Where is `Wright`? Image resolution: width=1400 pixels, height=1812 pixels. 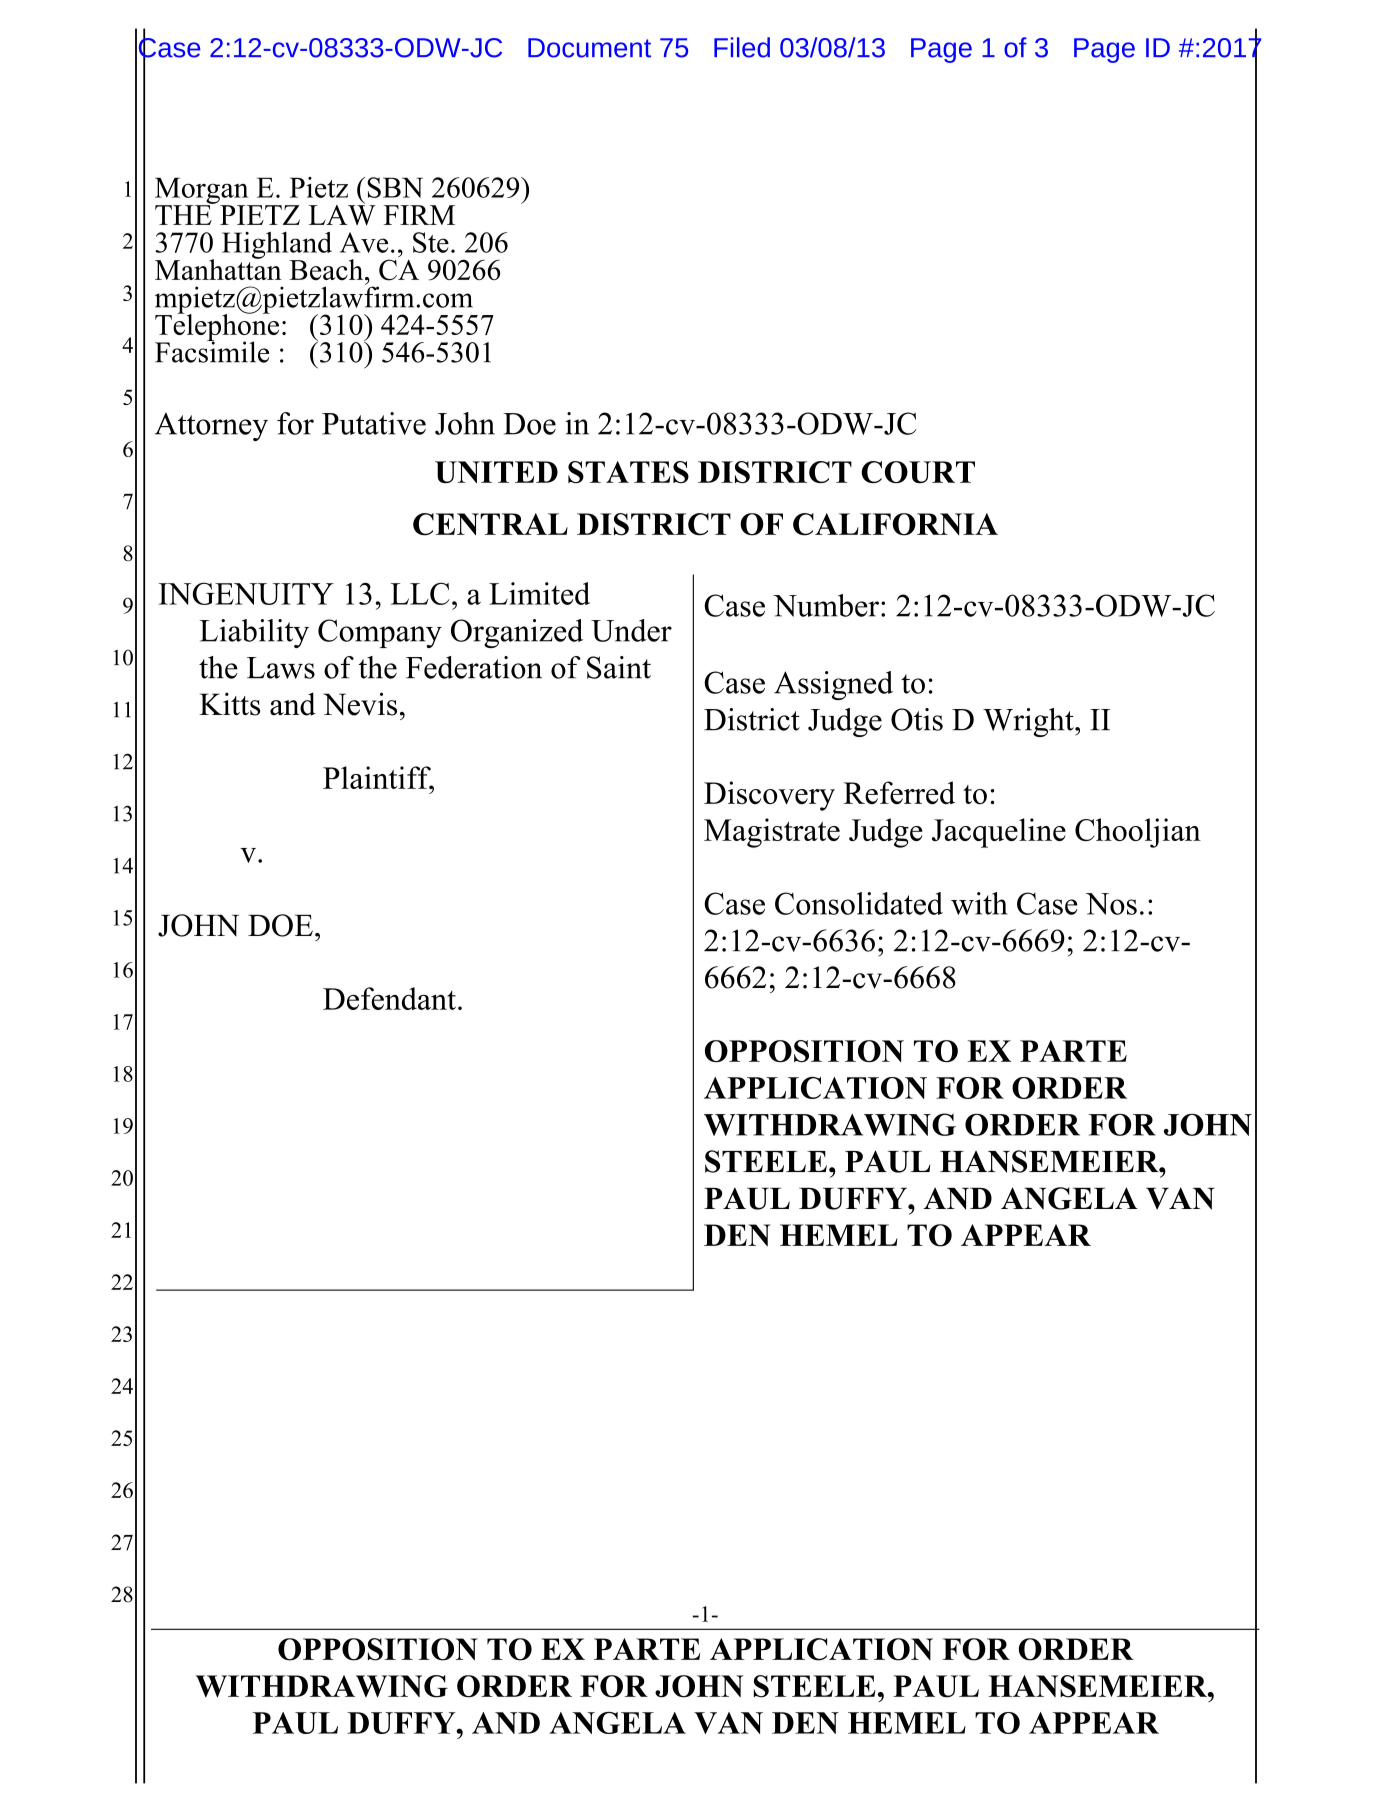
Wright is located at coordinates (1029, 722).
